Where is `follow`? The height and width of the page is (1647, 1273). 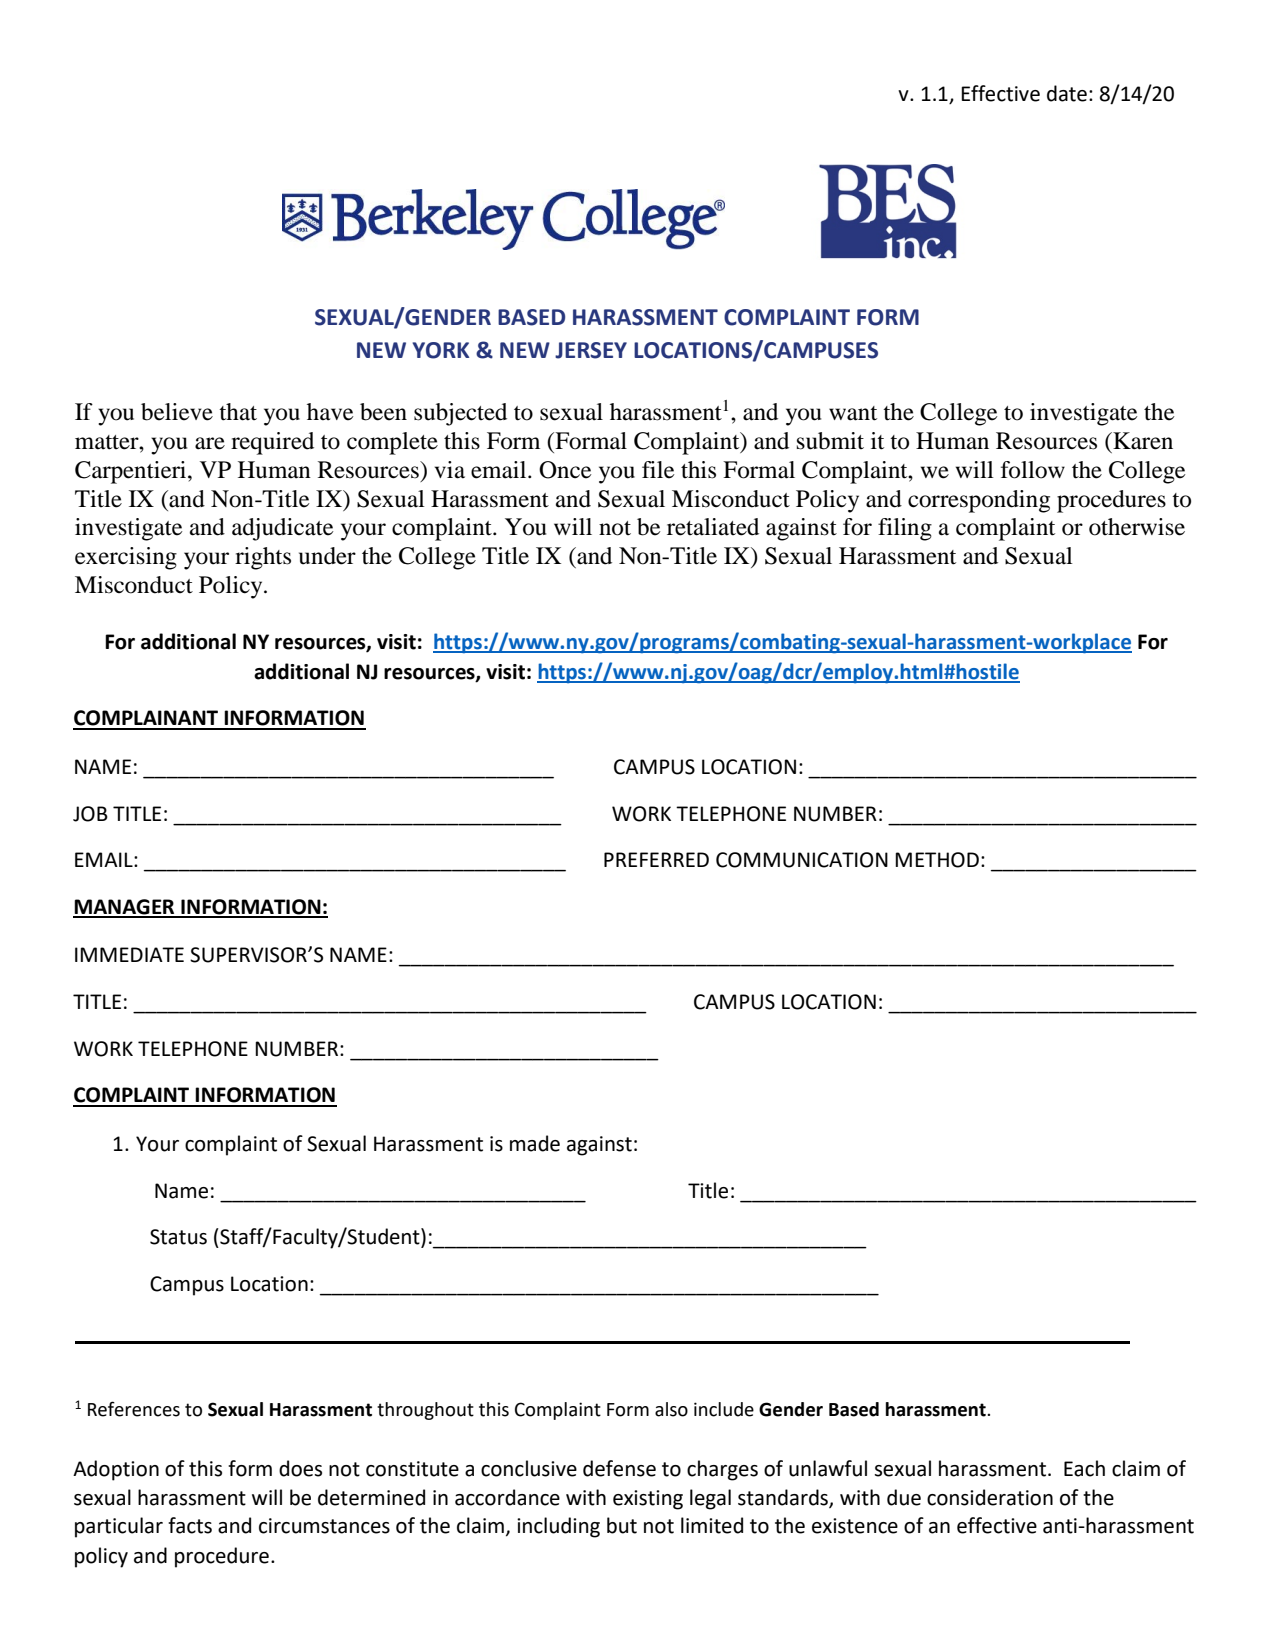
follow is located at coordinates (1033, 470).
